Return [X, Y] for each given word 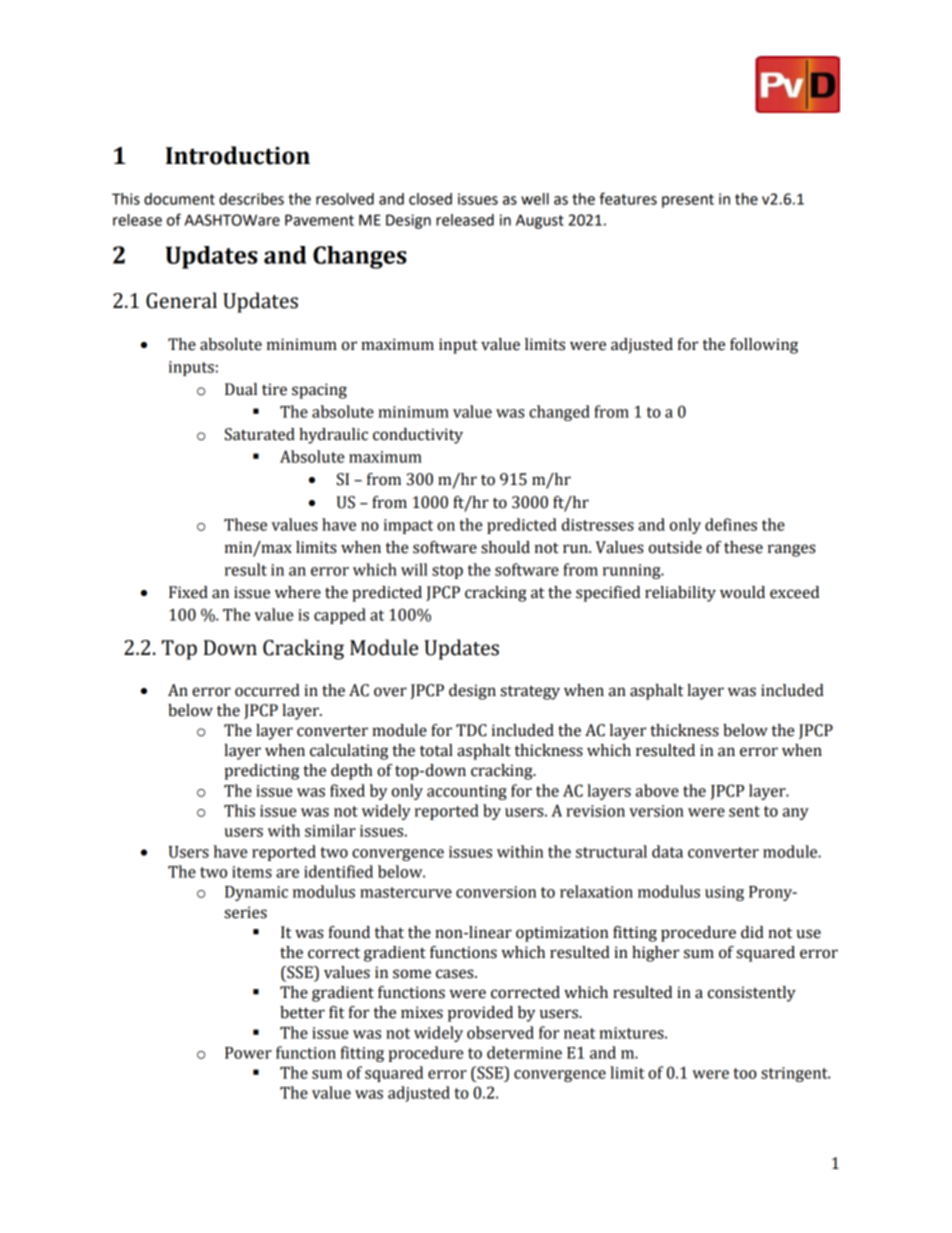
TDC [471, 730]
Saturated [260, 434]
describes [251, 199]
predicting [262, 772]
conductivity [418, 436]
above [657, 790]
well [535, 199]
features [628, 198]
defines [731, 524]
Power [248, 1053]
